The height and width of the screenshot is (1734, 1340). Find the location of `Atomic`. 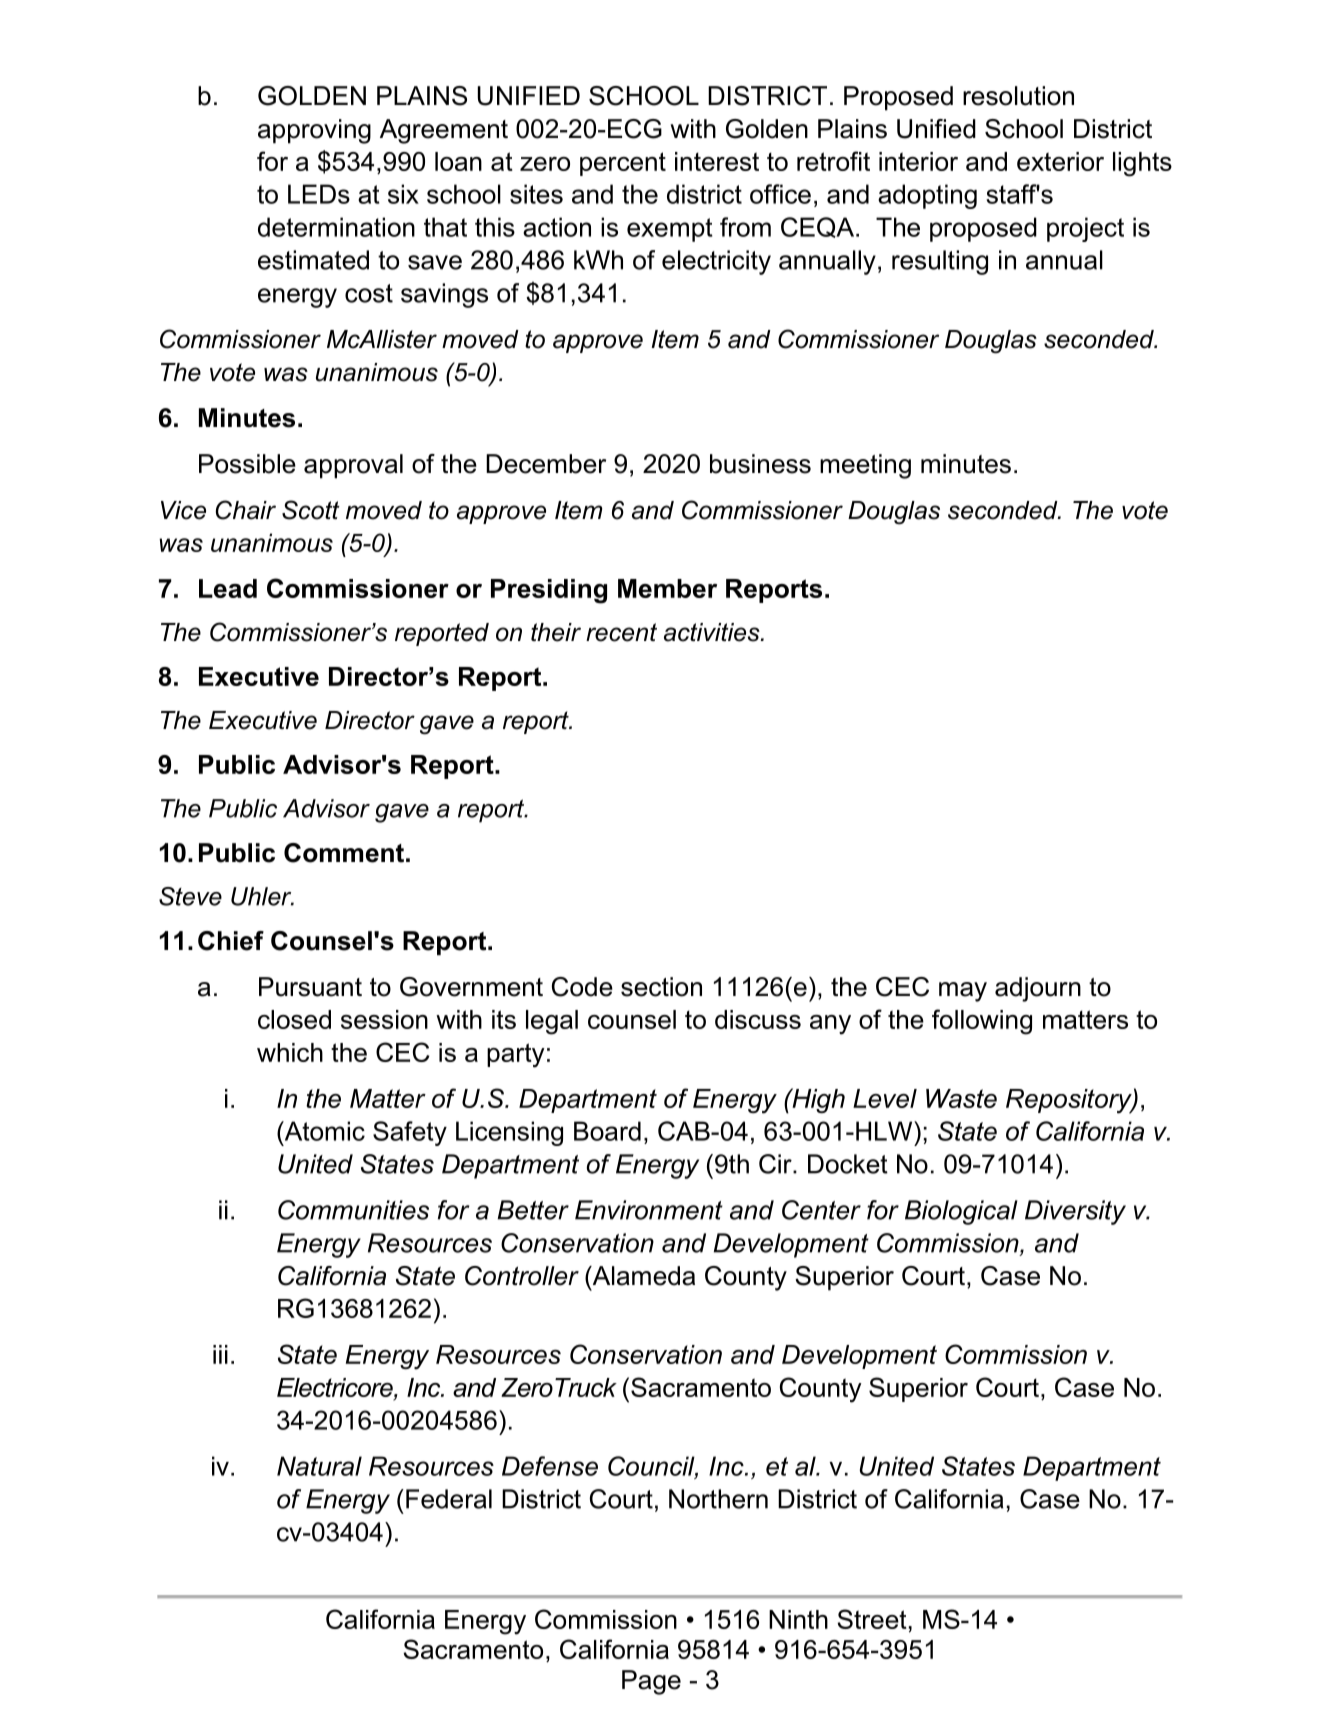

Atomic is located at coordinates (323, 1131).
